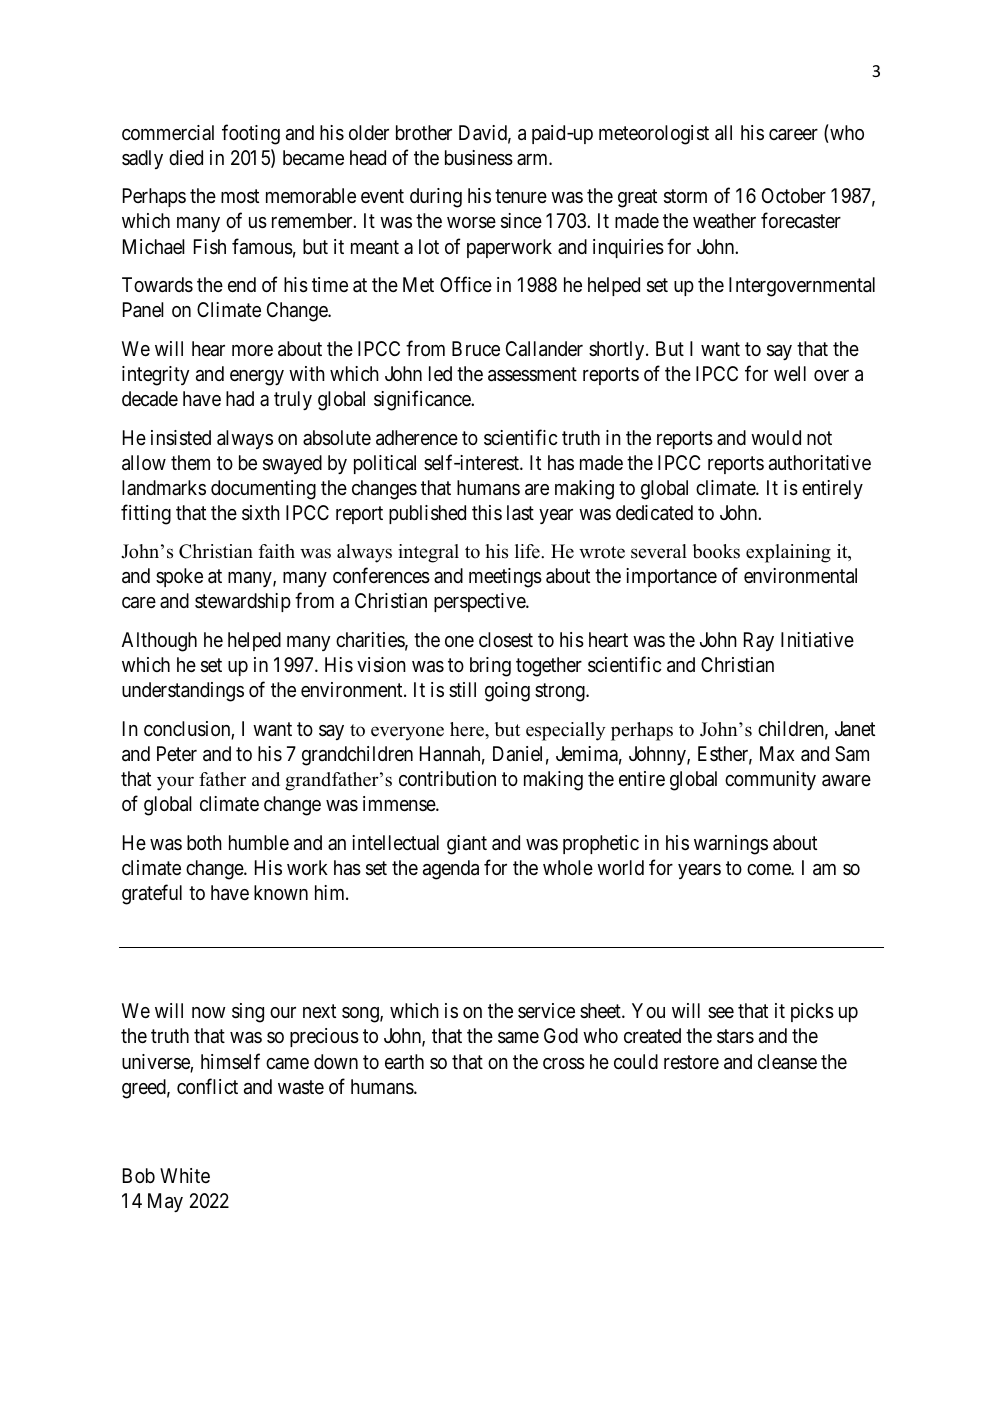 Image resolution: width=1002 pixels, height=1418 pixels. Describe the element at coordinates (185, 1175) in the screenshot. I see `White` at that location.
